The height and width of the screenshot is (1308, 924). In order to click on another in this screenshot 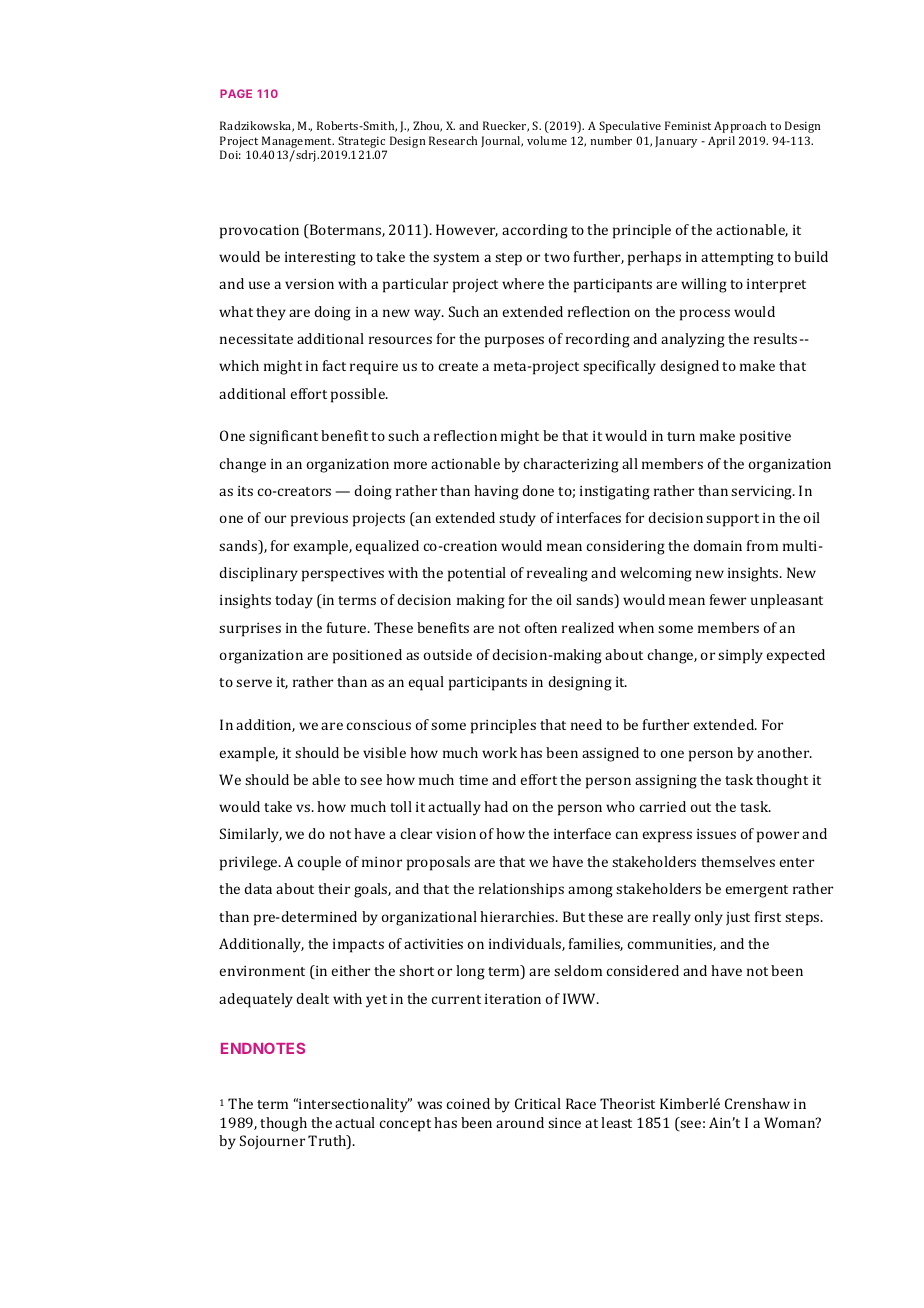, I will do `click(784, 752)`.
